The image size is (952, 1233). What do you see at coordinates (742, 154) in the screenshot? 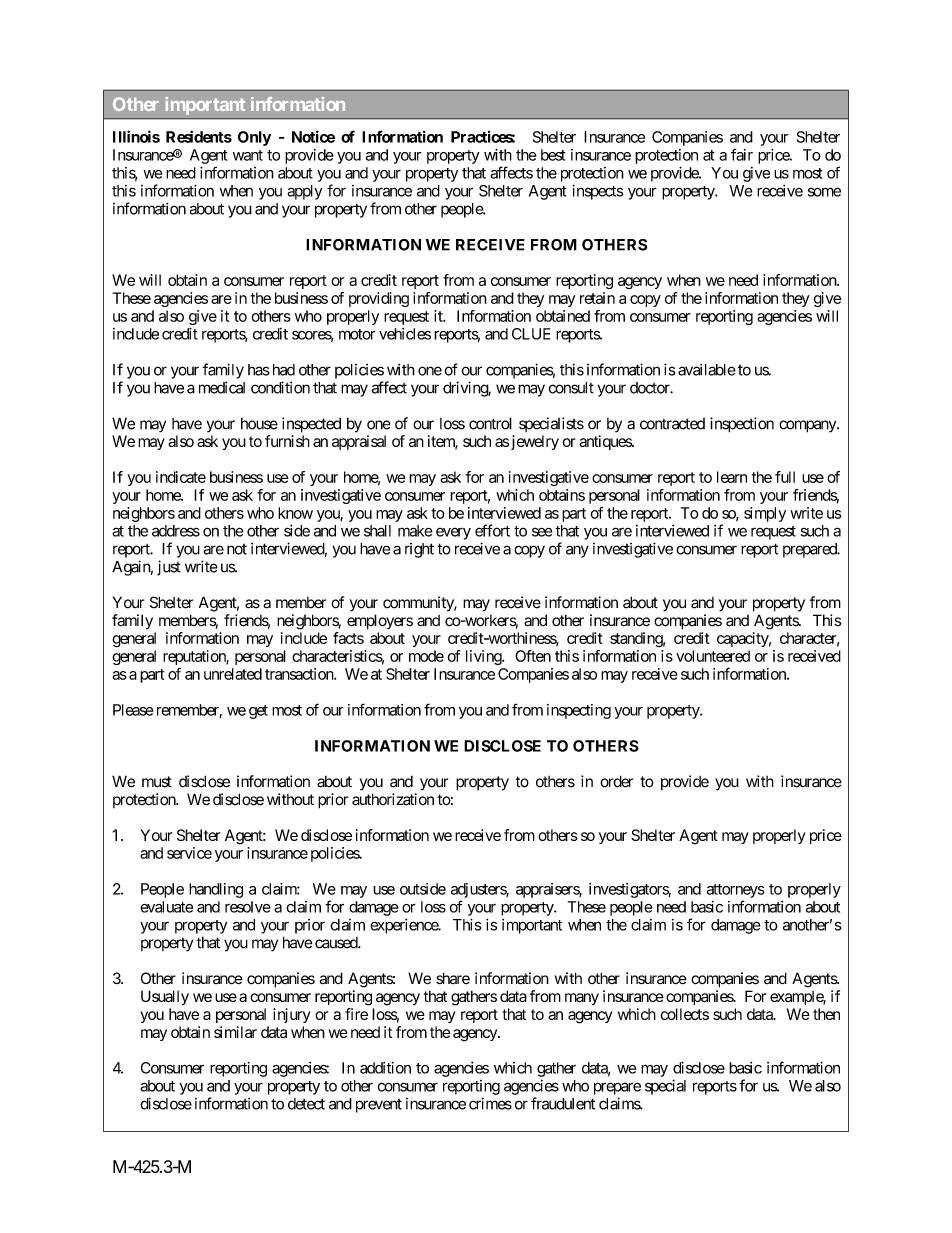
I see `fair` at bounding box center [742, 154].
